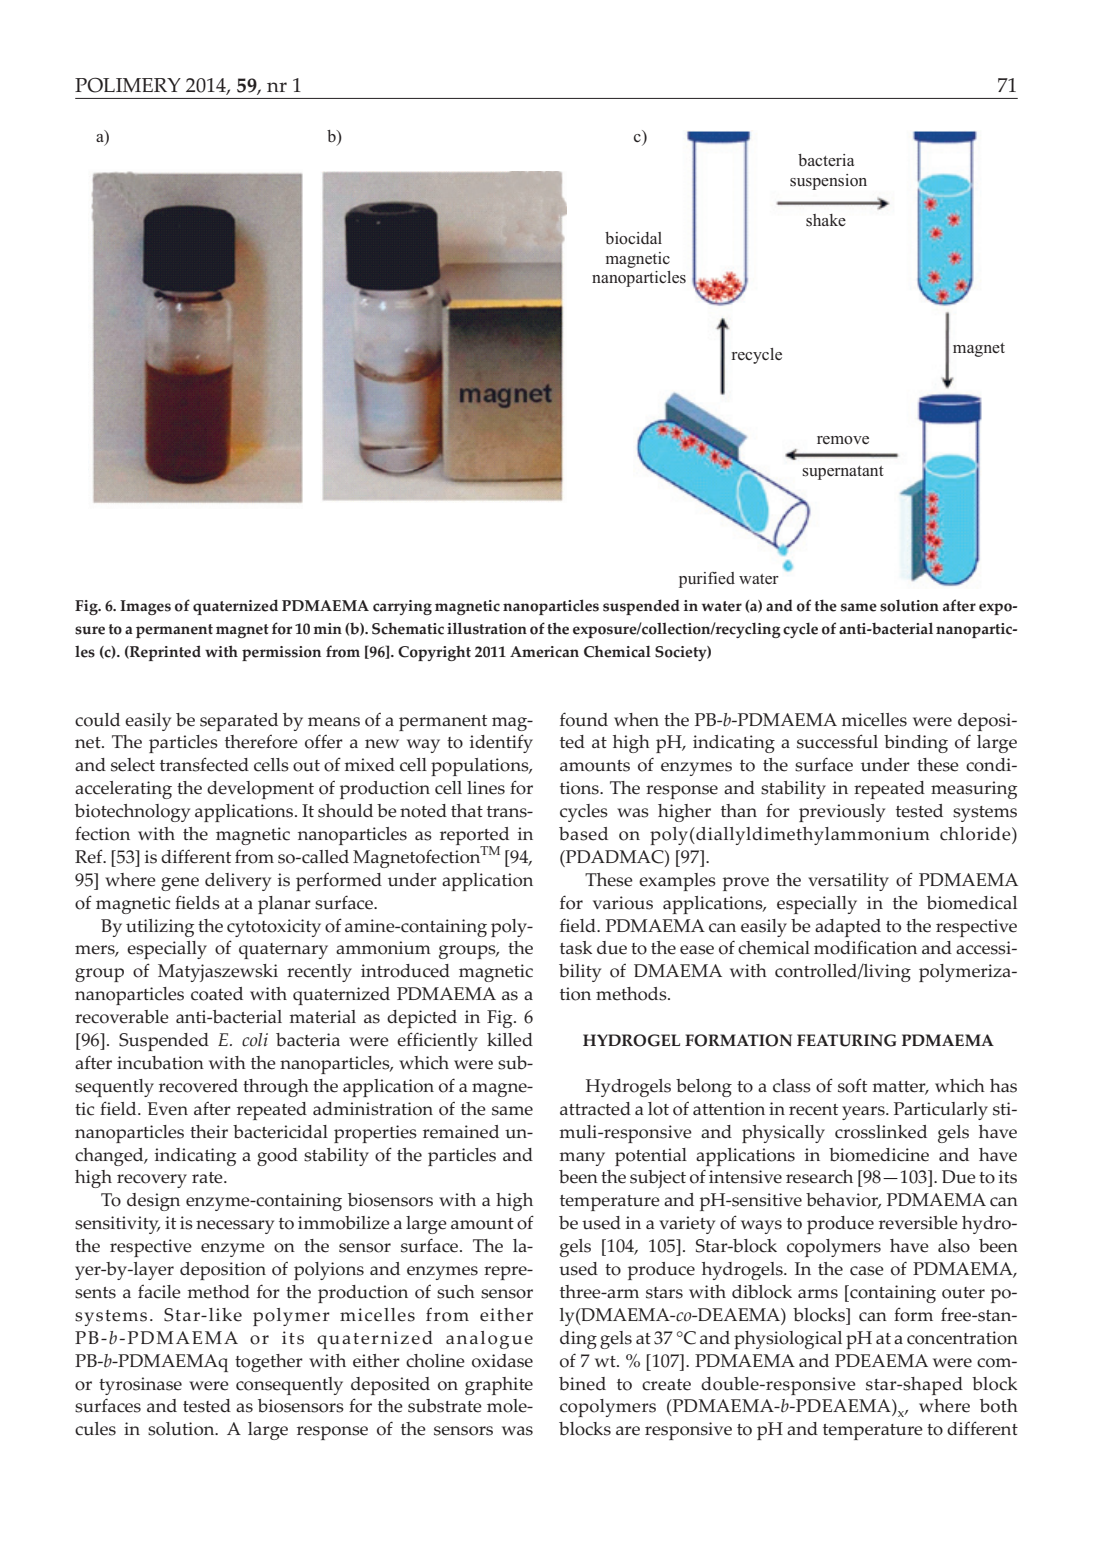 The image size is (1093, 1546). What do you see at coordinates (269, 1363) in the screenshot?
I see `together` at bounding box center [269, 1363].
